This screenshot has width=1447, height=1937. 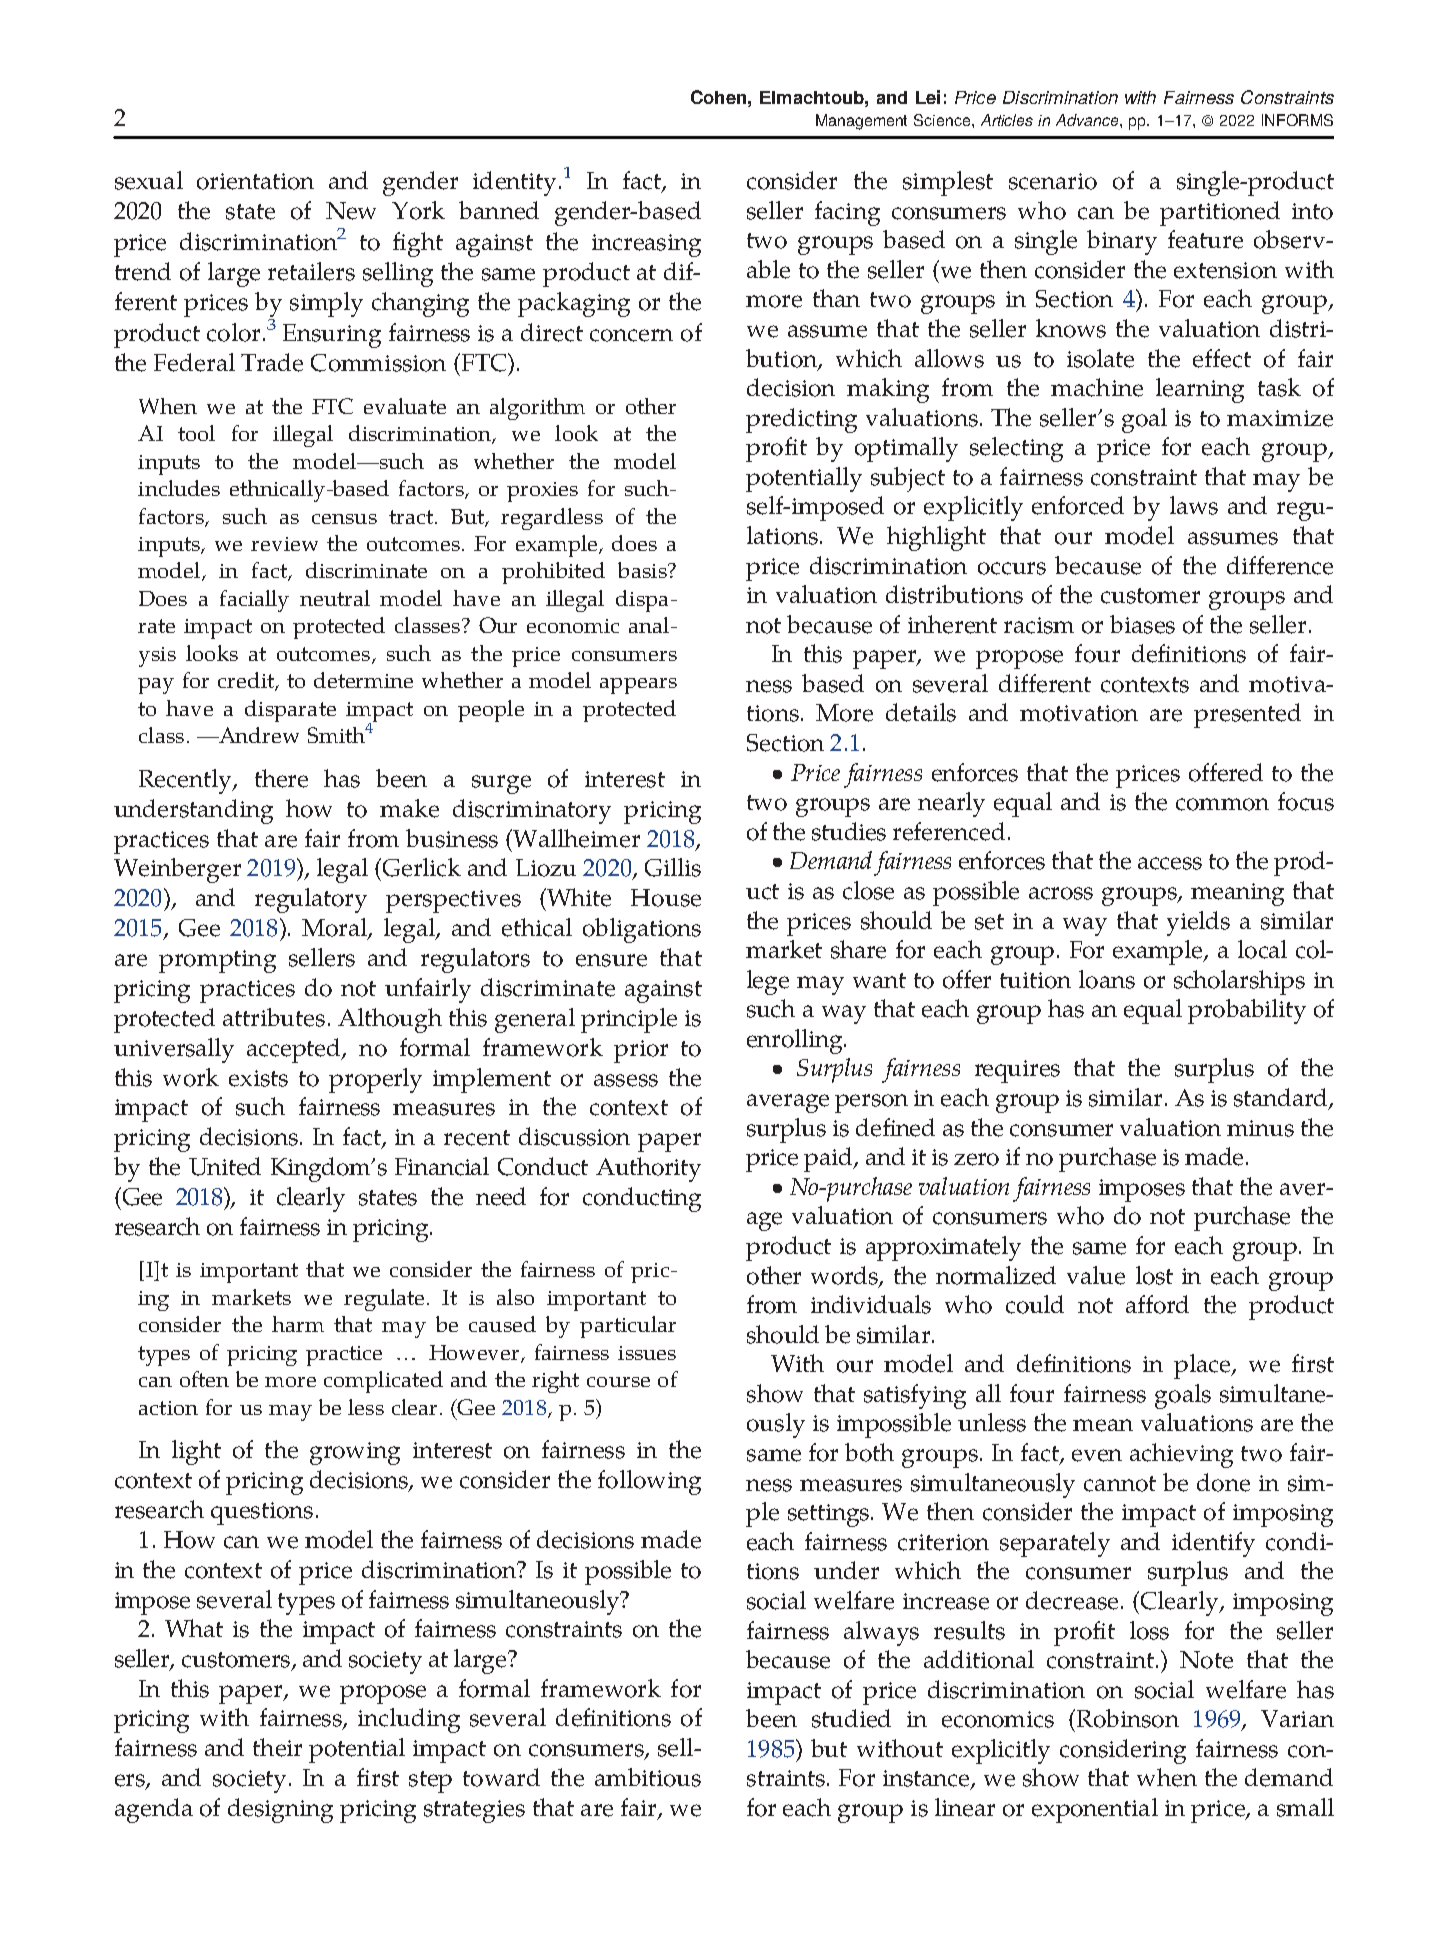 I want to click on Advance, so click(x=1088, y=120).
